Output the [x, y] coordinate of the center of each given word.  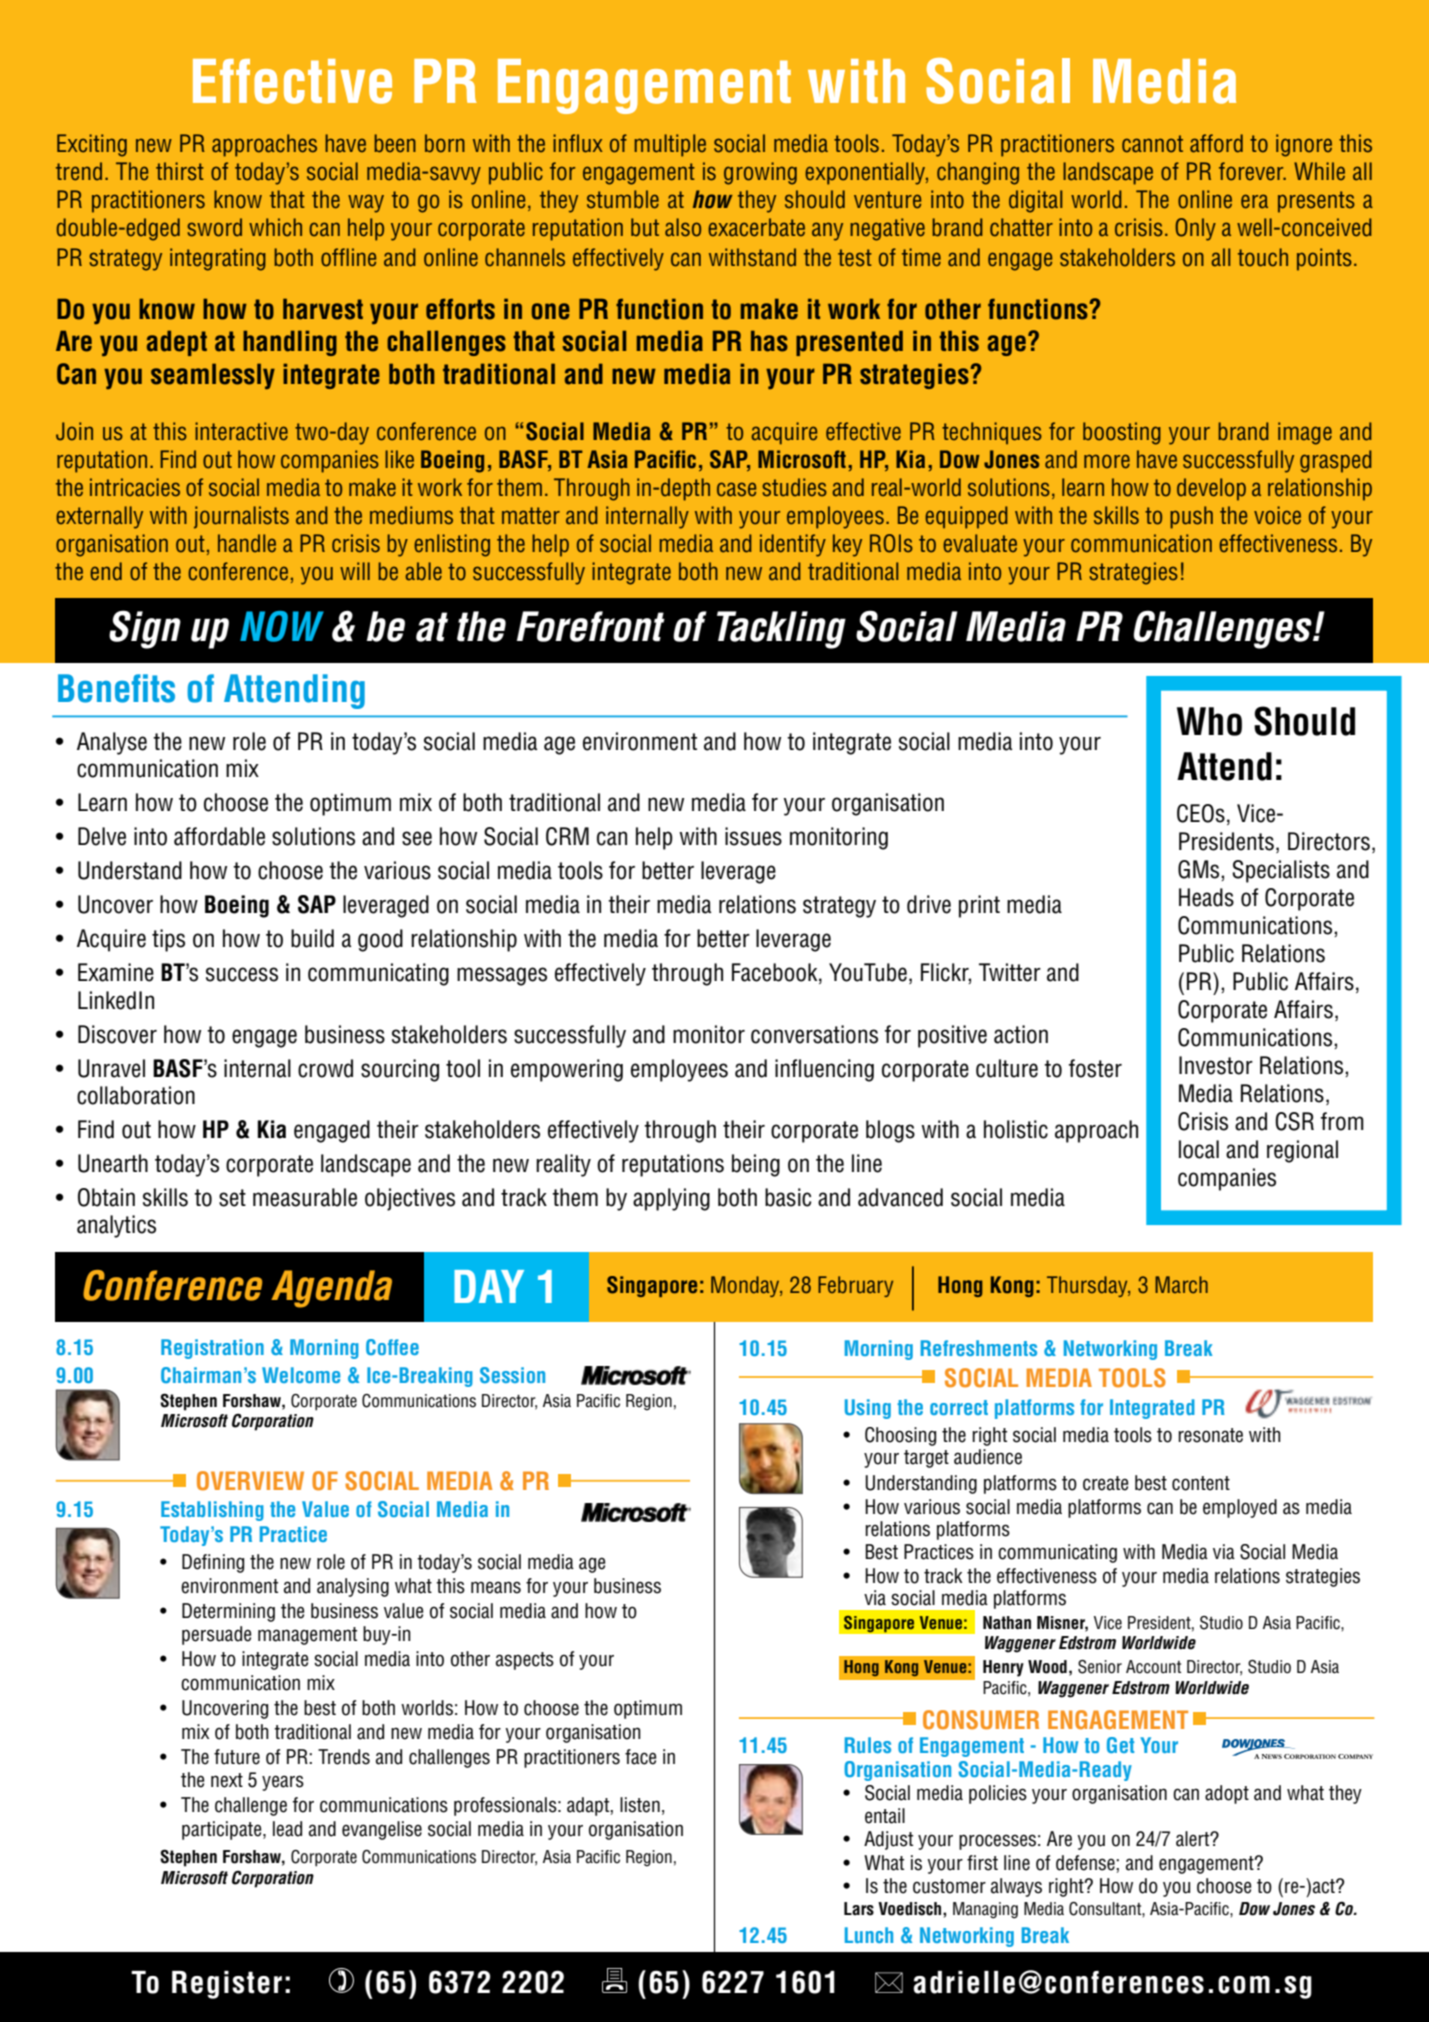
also [683, 227]
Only [1195, 229]
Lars [859, 1909]
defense [1086, 1863]
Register [227, 1985]
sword [214, 227]
